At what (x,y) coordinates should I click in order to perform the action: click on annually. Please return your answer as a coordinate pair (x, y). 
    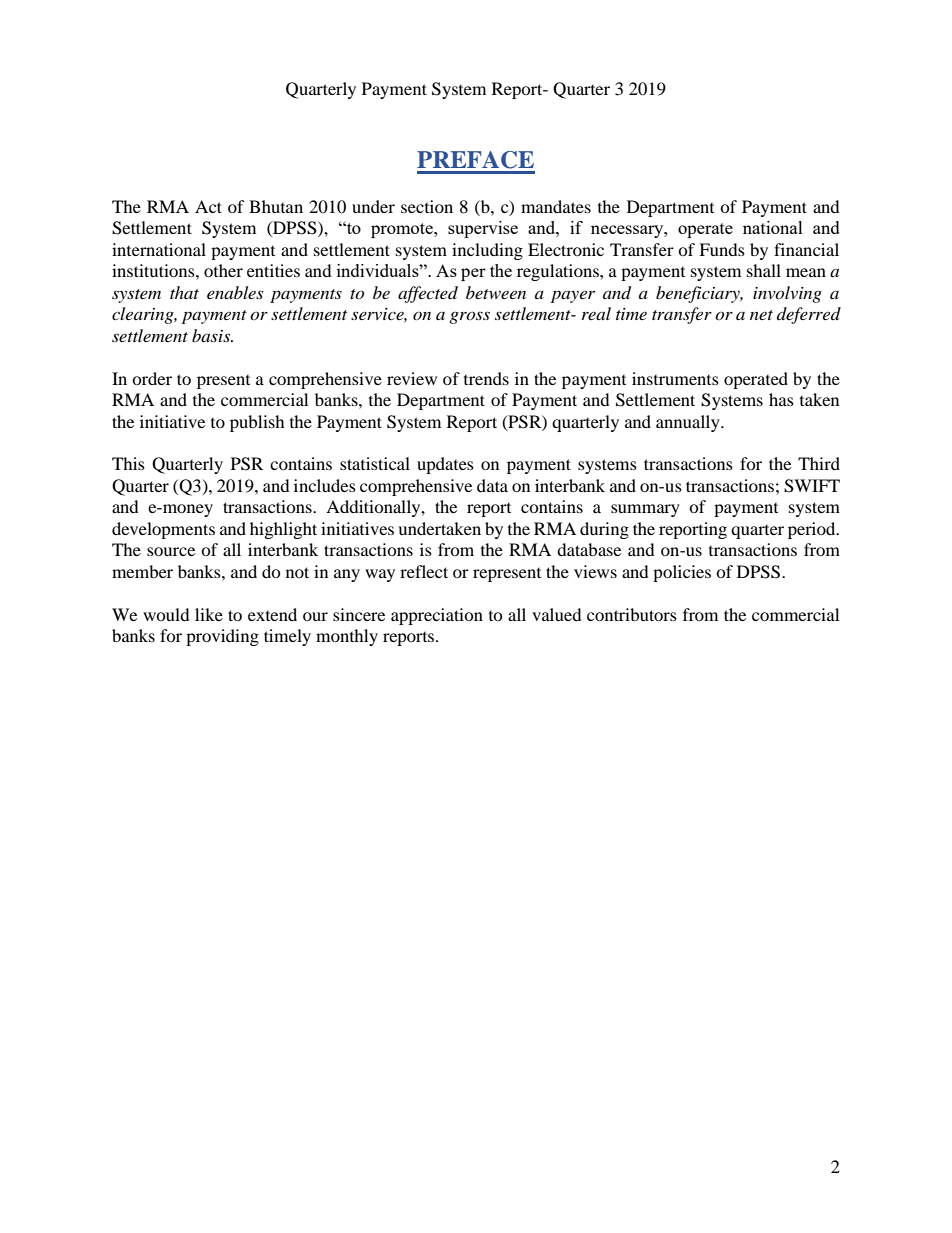
    Looking at the image, I should click on (689, 423).
